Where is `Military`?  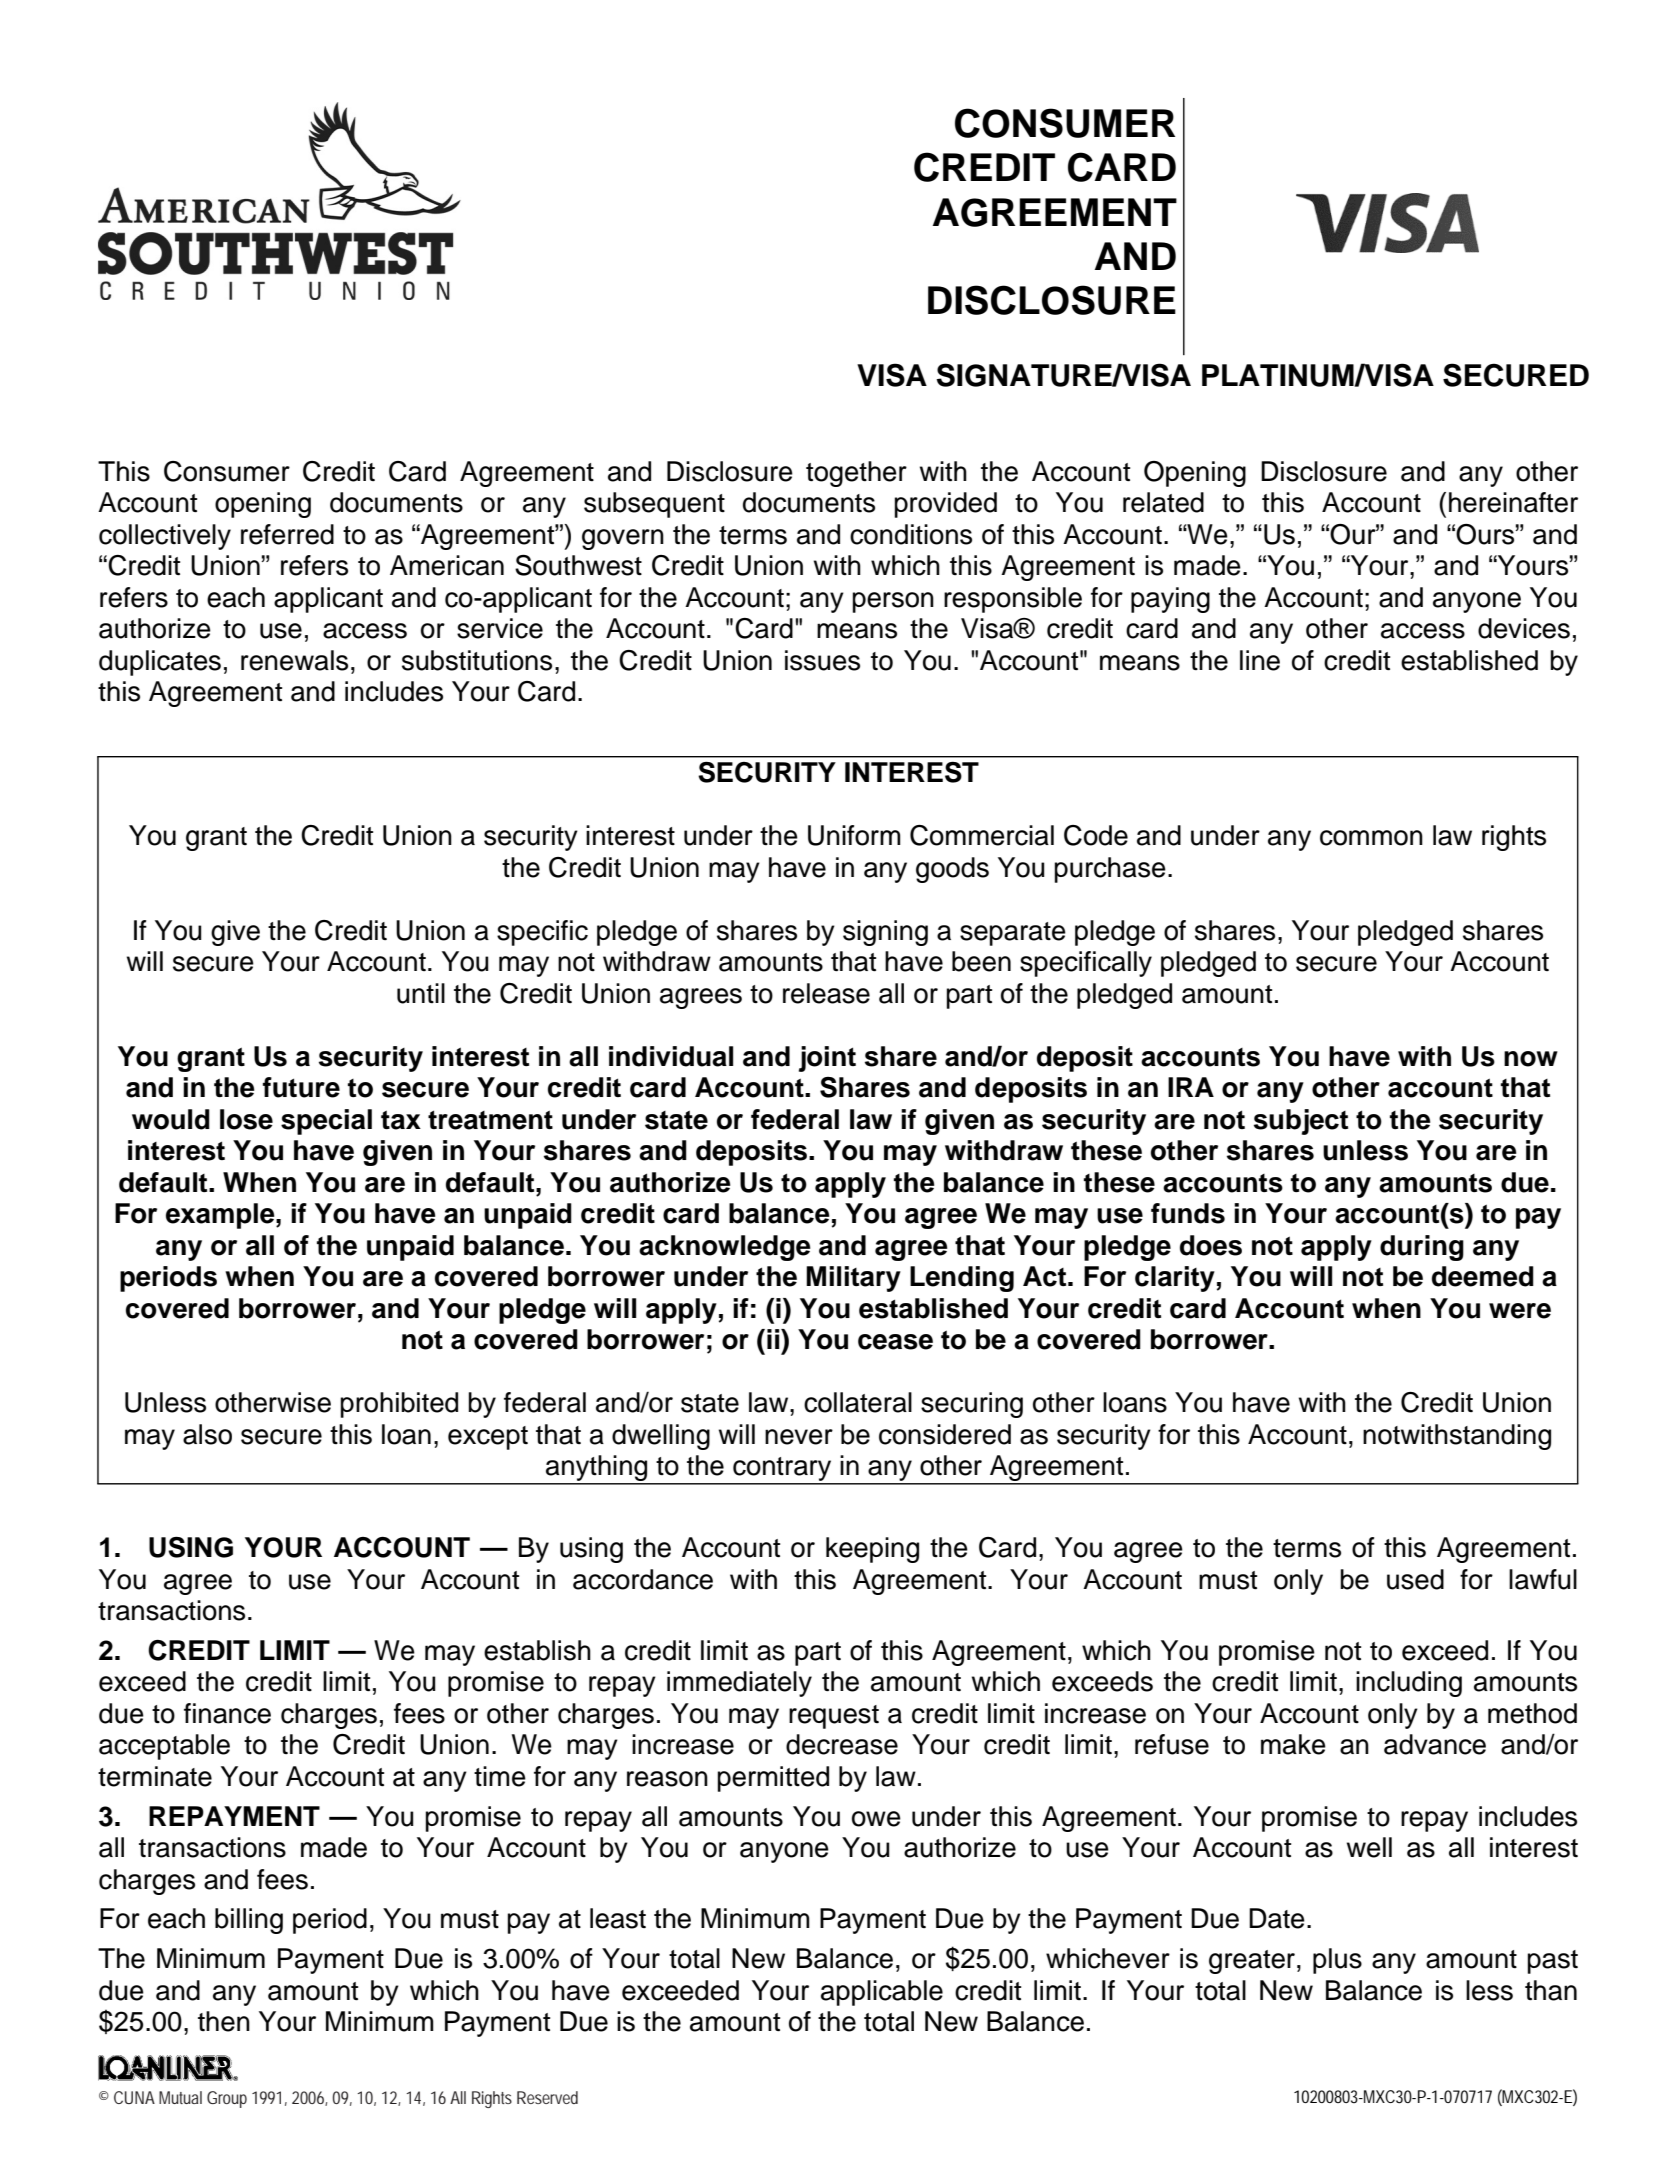
Military is located at coordinates (853, 1279).
